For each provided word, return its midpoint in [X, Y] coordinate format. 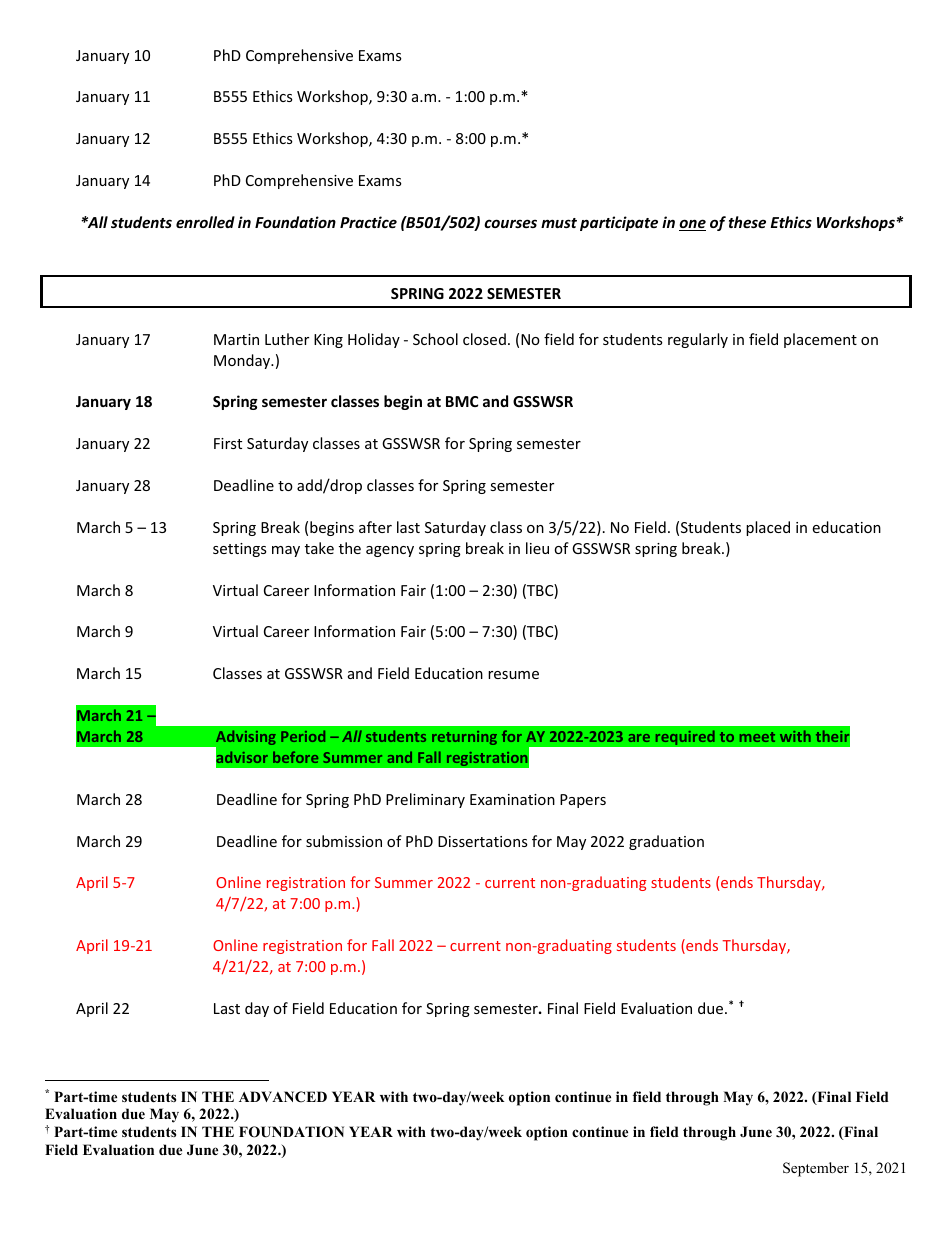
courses [510, 223]
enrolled [205, 222]
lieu [537, 548]
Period [303, 736]
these [747, 222]
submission [344, 841]
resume [513, 675]
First [228, 443]
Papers [583, 801]
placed [768, 528]
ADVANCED [283, 1097]
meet [757, 737]
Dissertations [483, 841]
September [816, 1169]
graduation [666, 842]
